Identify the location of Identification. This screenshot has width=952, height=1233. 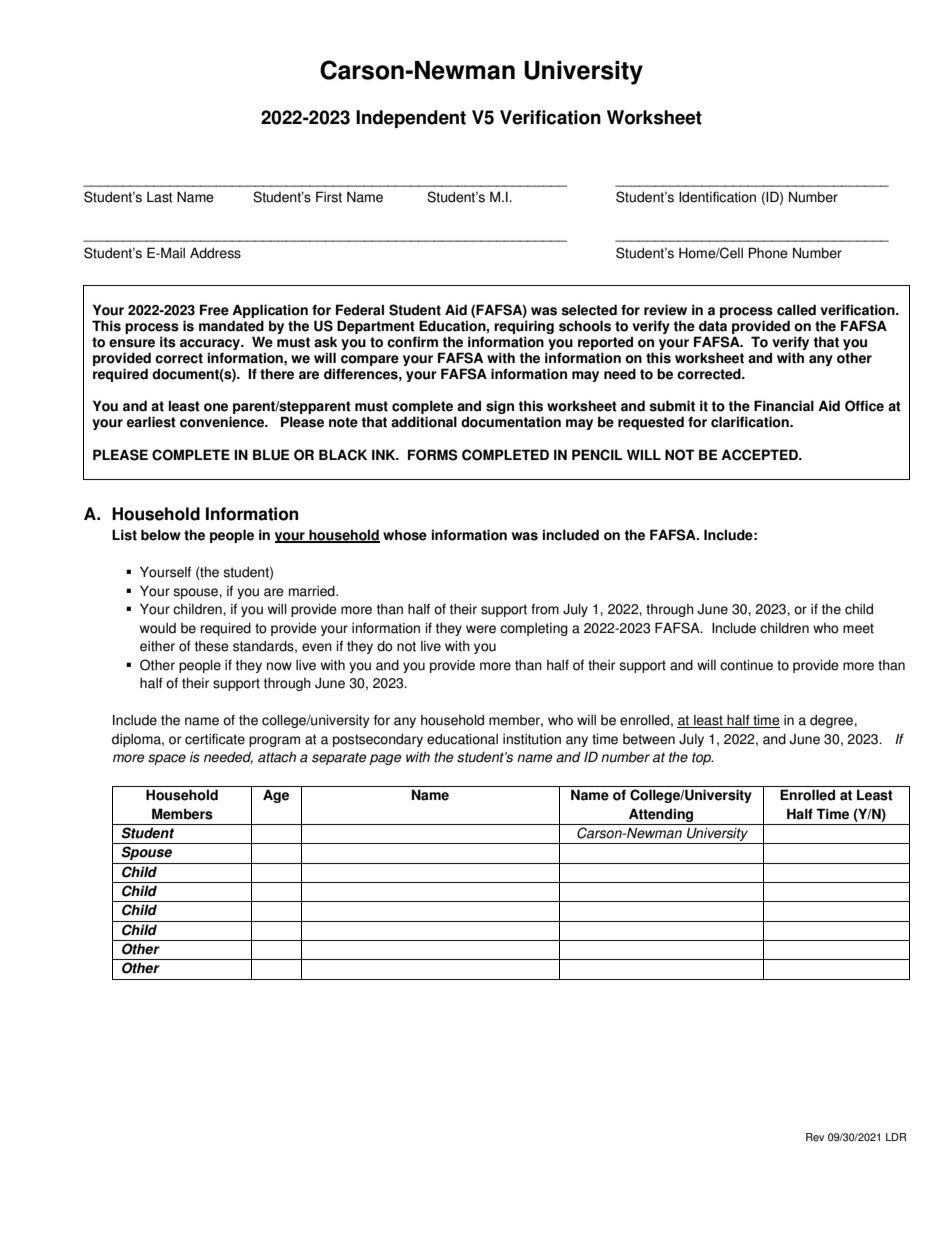
(717, 197).
